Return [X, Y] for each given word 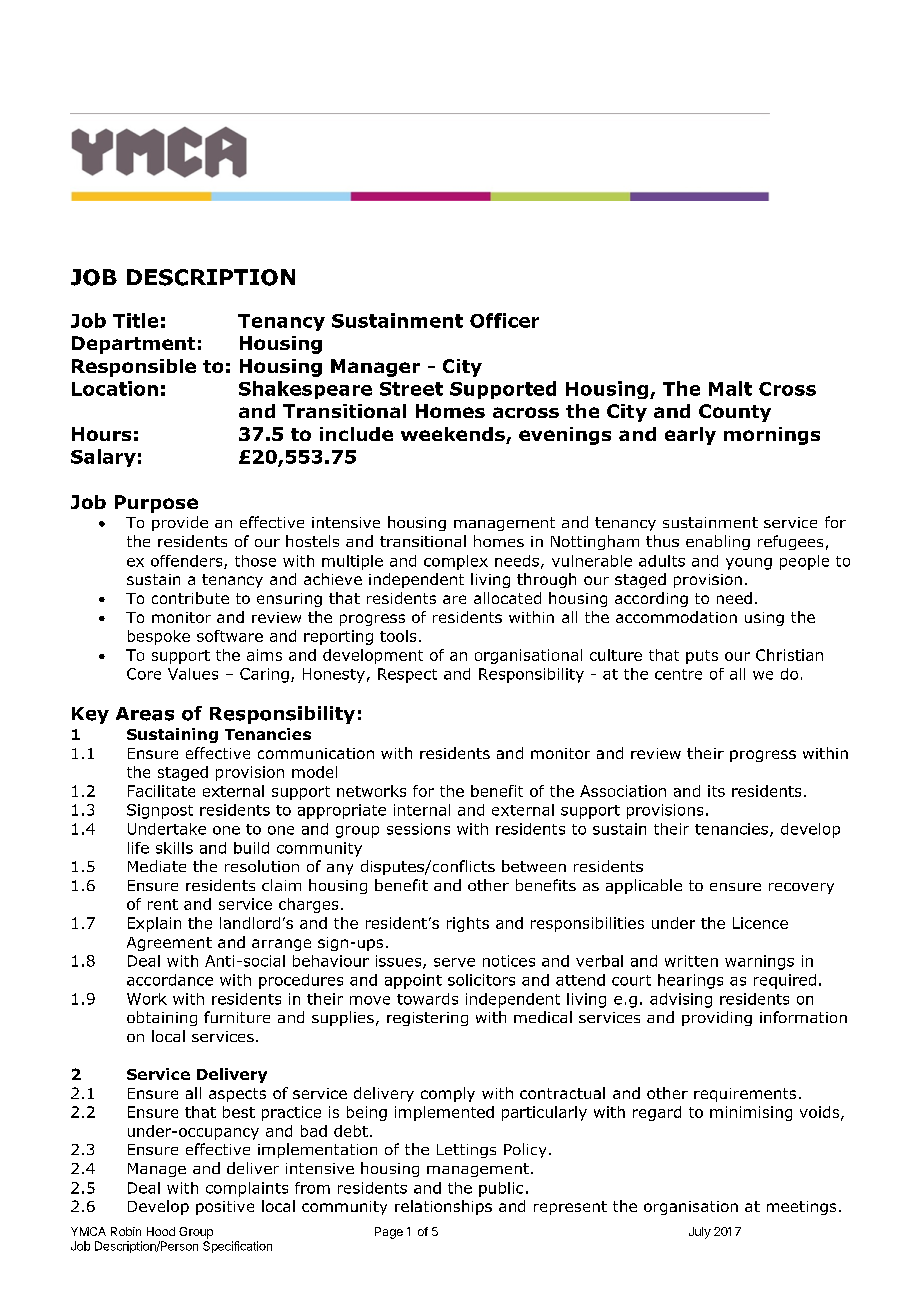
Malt [730, 388]
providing [717, 1018]
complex [456, 562]
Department [133, 345]
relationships [443, 1207]
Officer [504, 320]
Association [623, 791]
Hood [161, 1231]
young [749, 564]
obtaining [162, 1018]
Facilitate [161, 791]
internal [422, 810]
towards [427, 999]
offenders [188, 562]
